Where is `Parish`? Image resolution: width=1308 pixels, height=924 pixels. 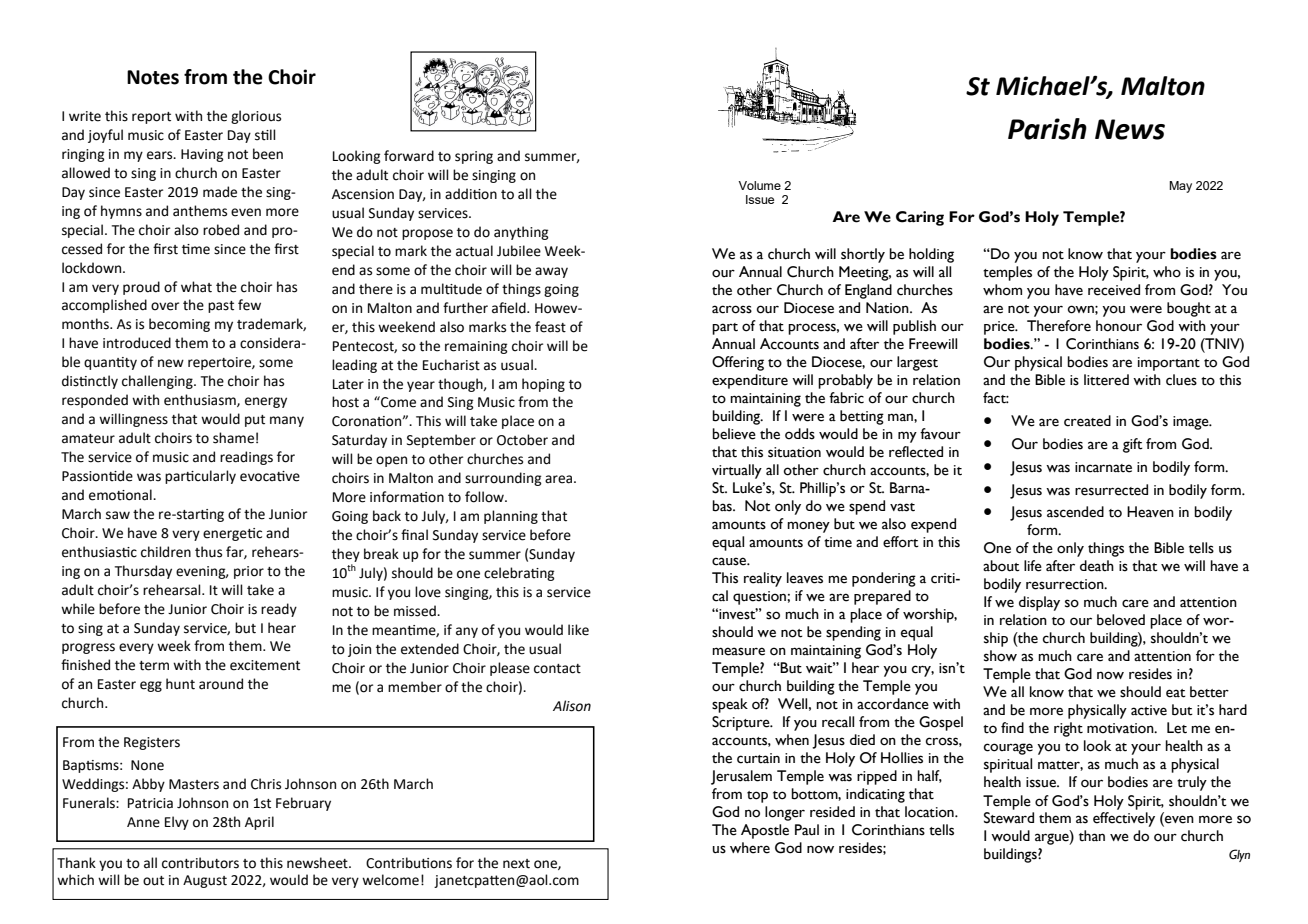 Parish is located at coordinates (1047, 129).
